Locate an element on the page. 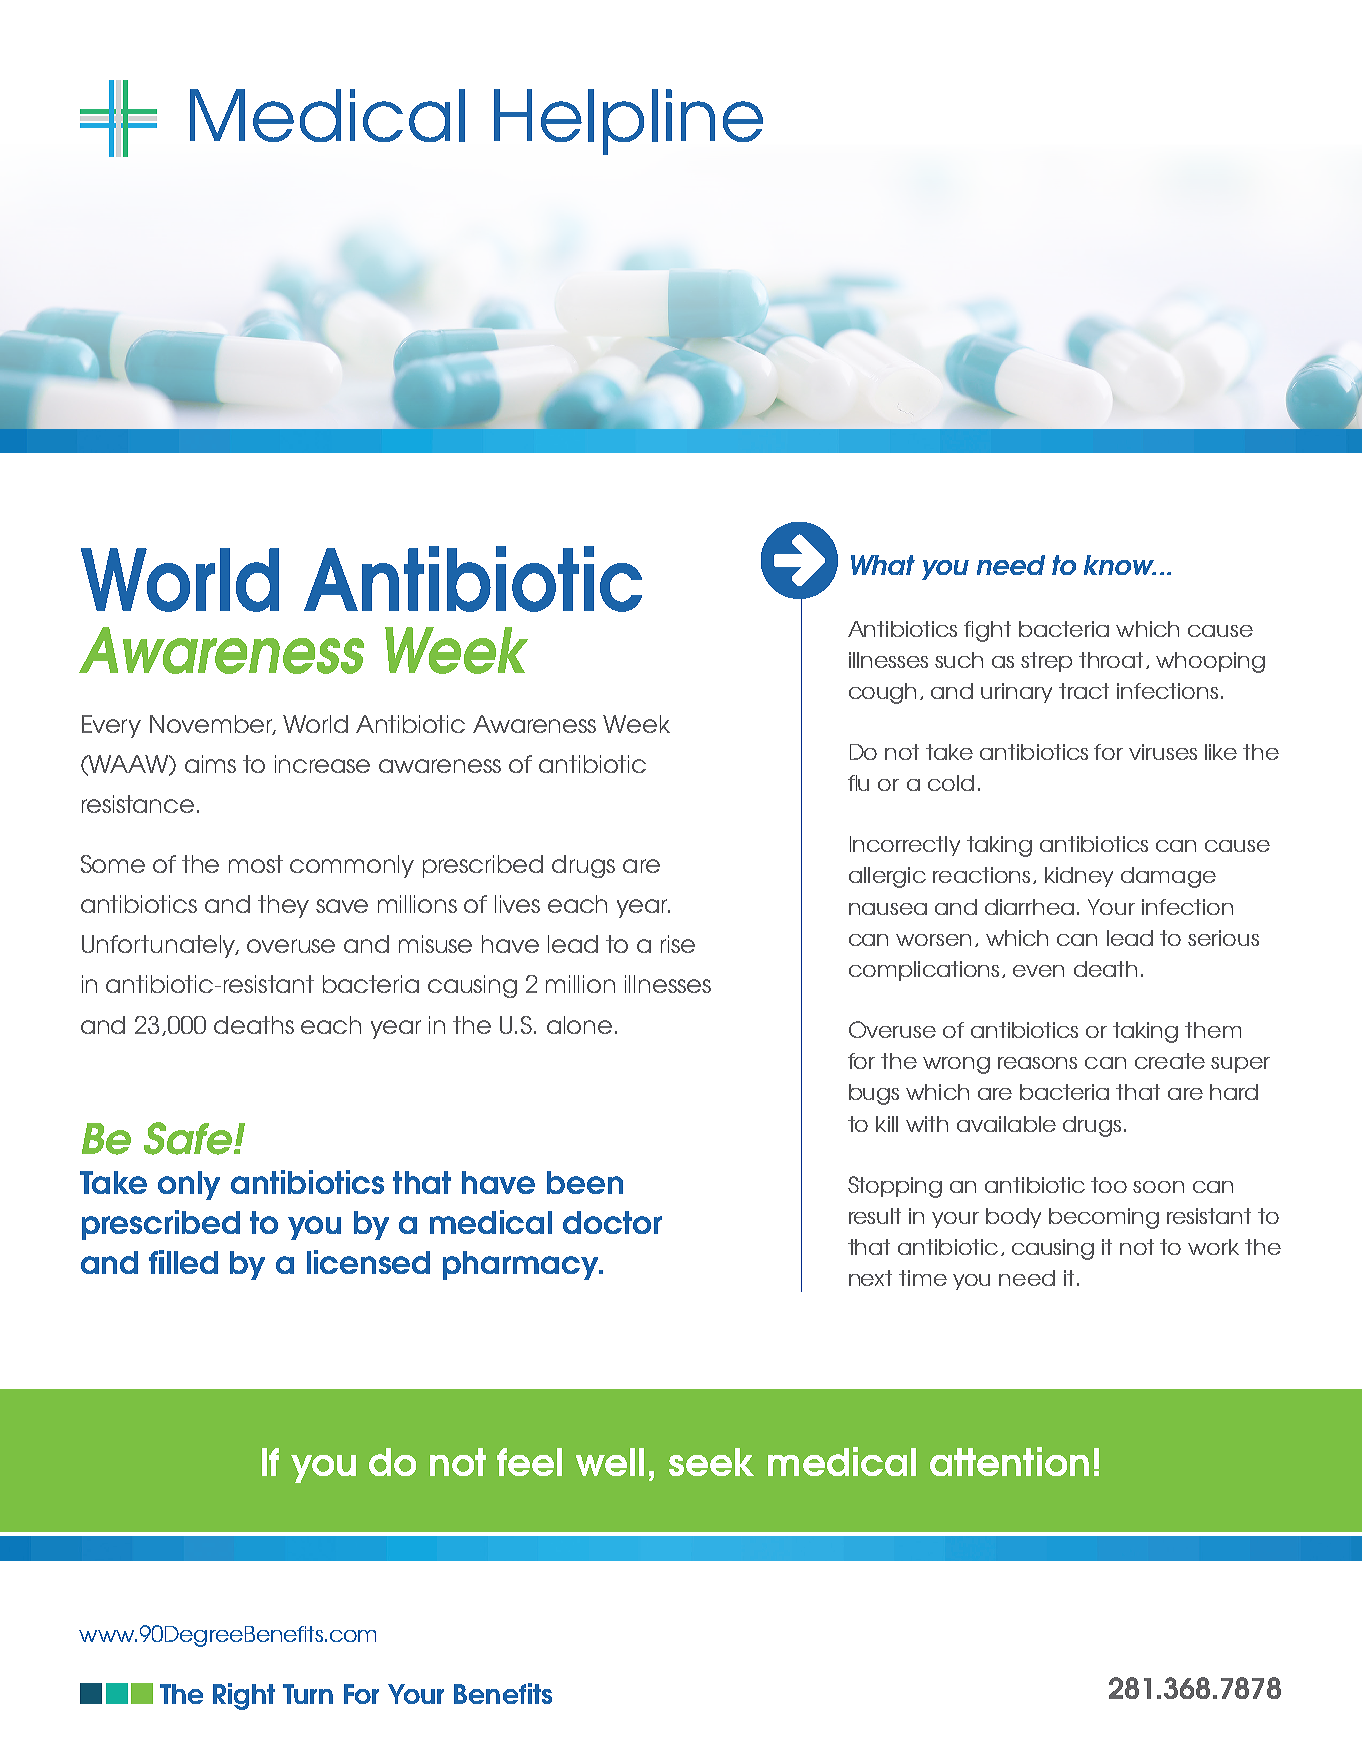  What is located at coordinates (883, 565).
